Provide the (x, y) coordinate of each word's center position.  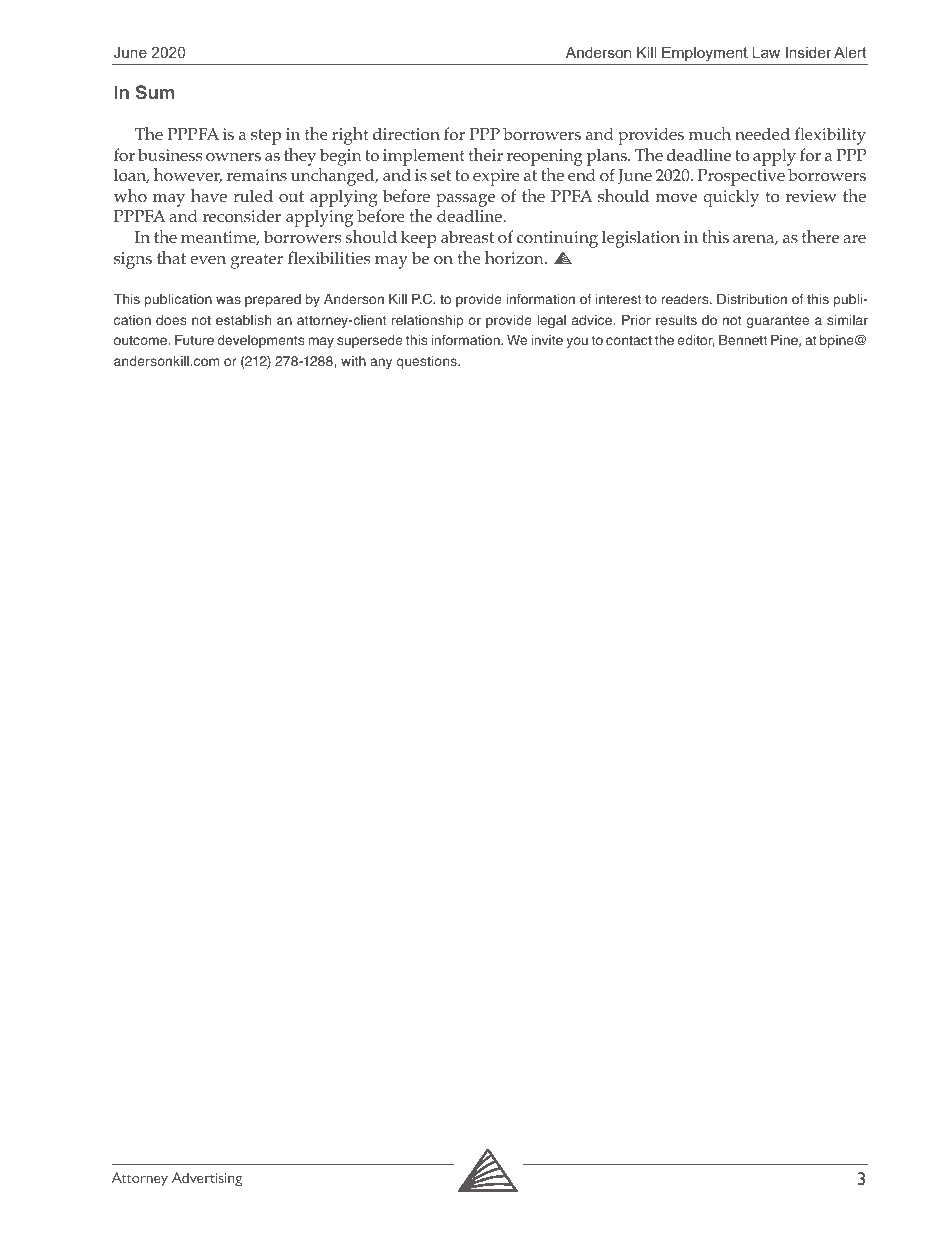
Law (766, 52)
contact (629, 340)
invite (547, 340)
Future (194, 340)
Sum (155, 92)
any (381, 363)
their (485, 154)
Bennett (743, 340)
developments (260, 341)
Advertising (207, 1179)
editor (696, 341)
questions (427, 362)
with (353, 361)
